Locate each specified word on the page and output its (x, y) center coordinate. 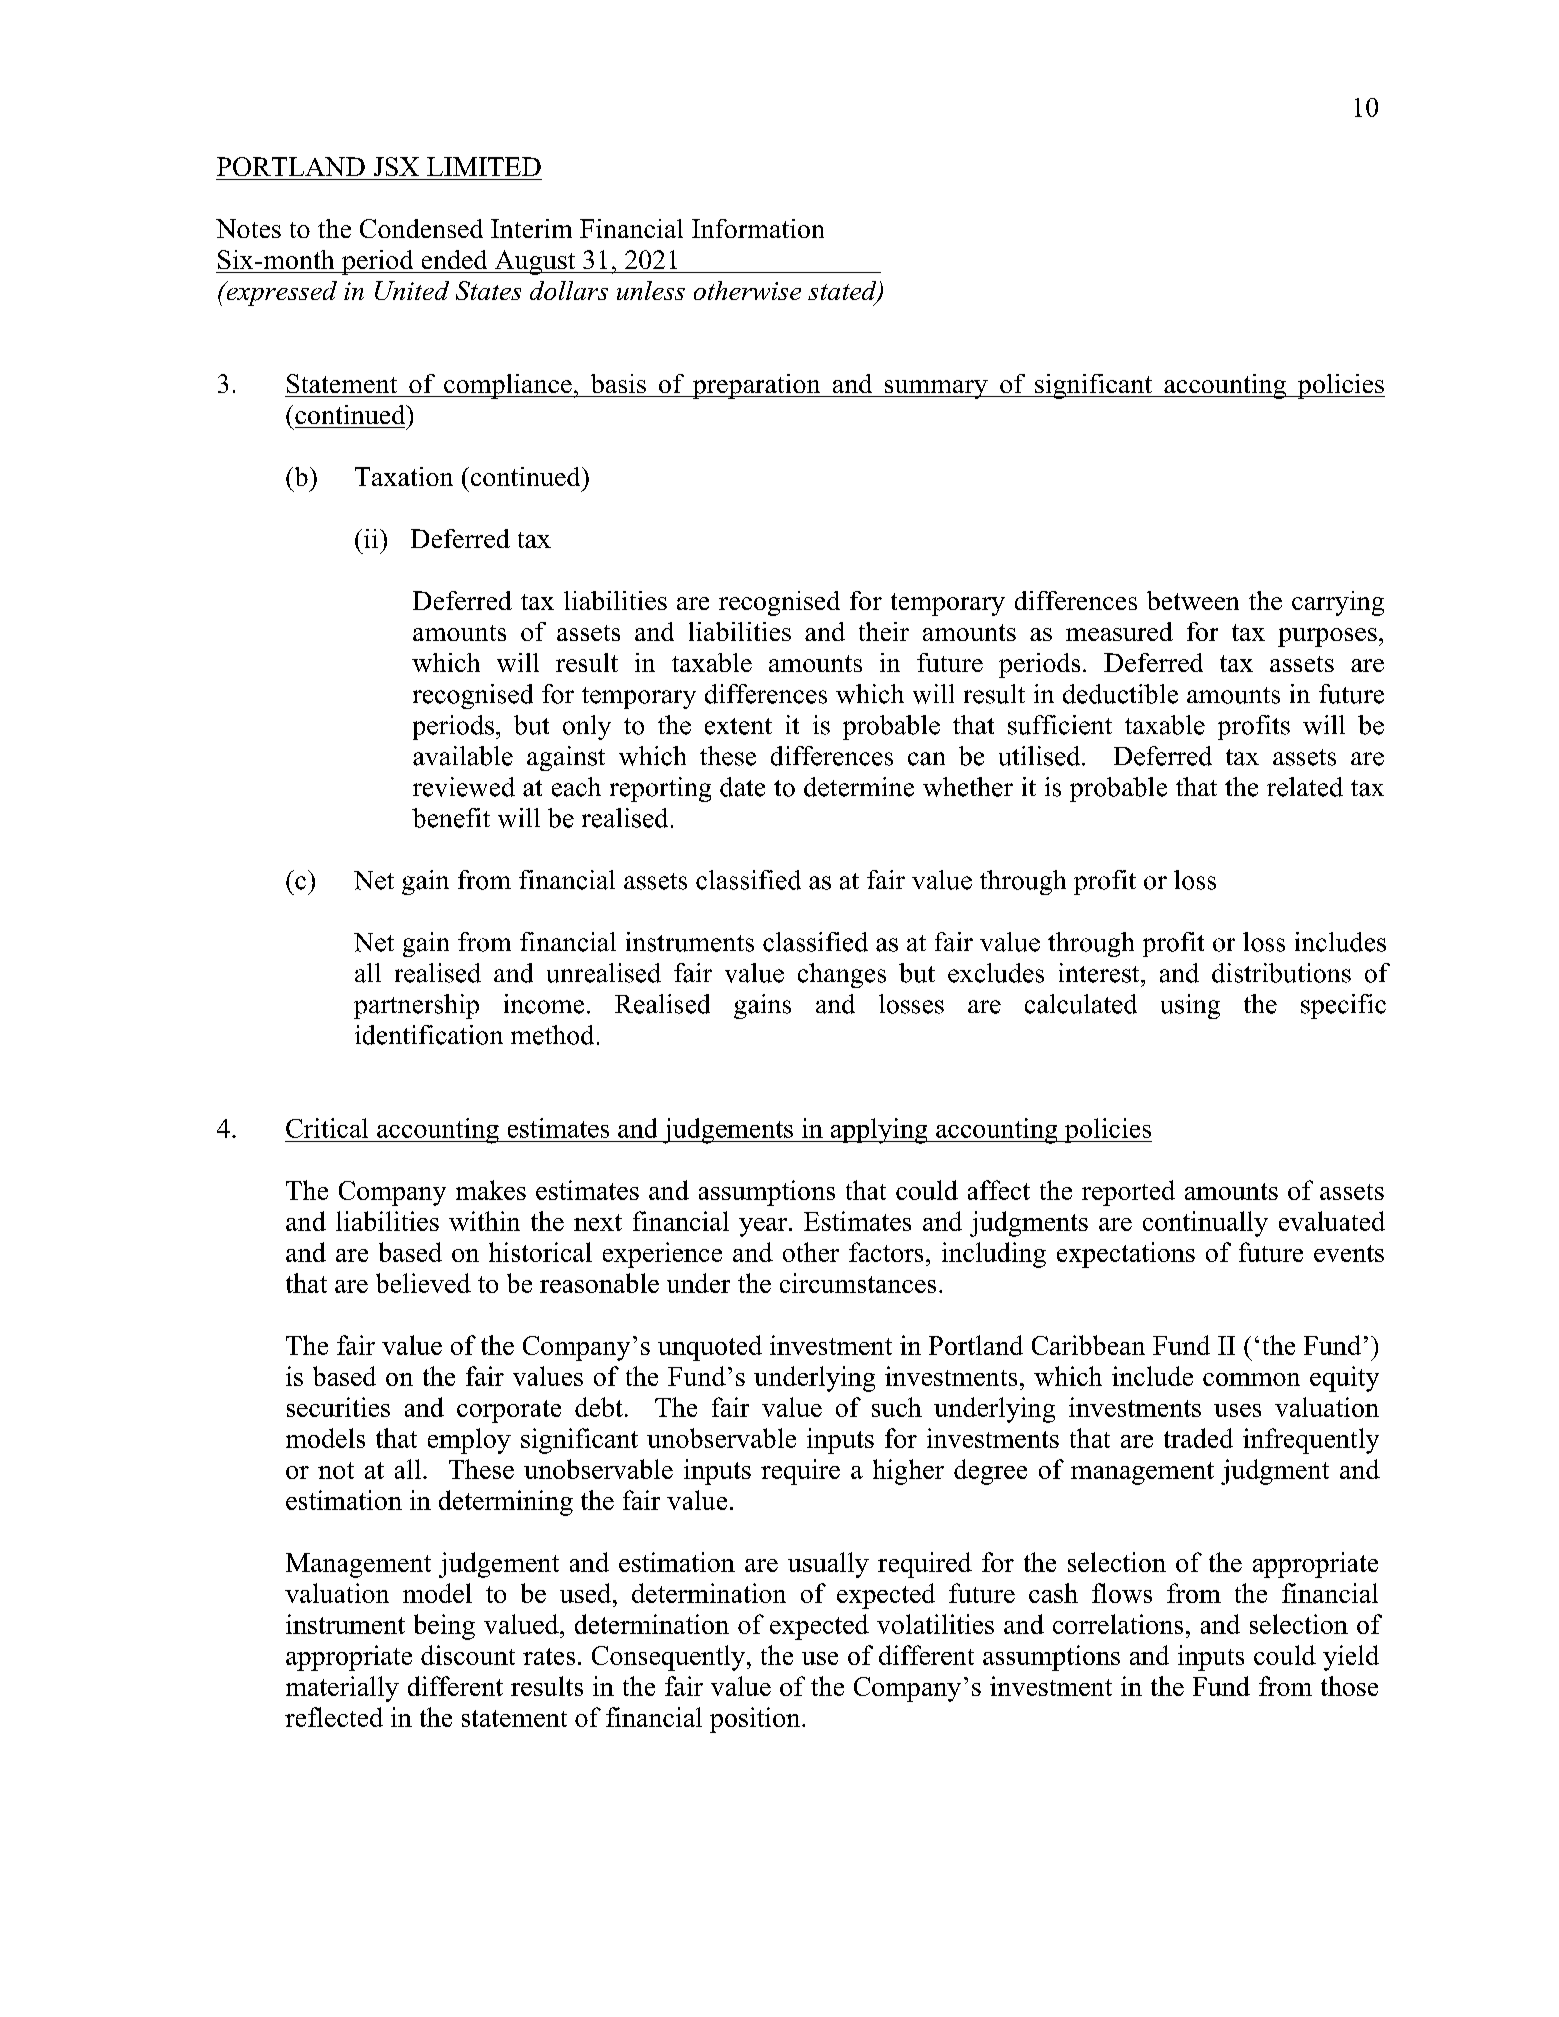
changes (842, 975)
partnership (416, 1006)
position (756, 1720)
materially (342, 1689)
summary (936, 389)
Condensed (421, 228)
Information (758, 228)
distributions (1281, 973)
